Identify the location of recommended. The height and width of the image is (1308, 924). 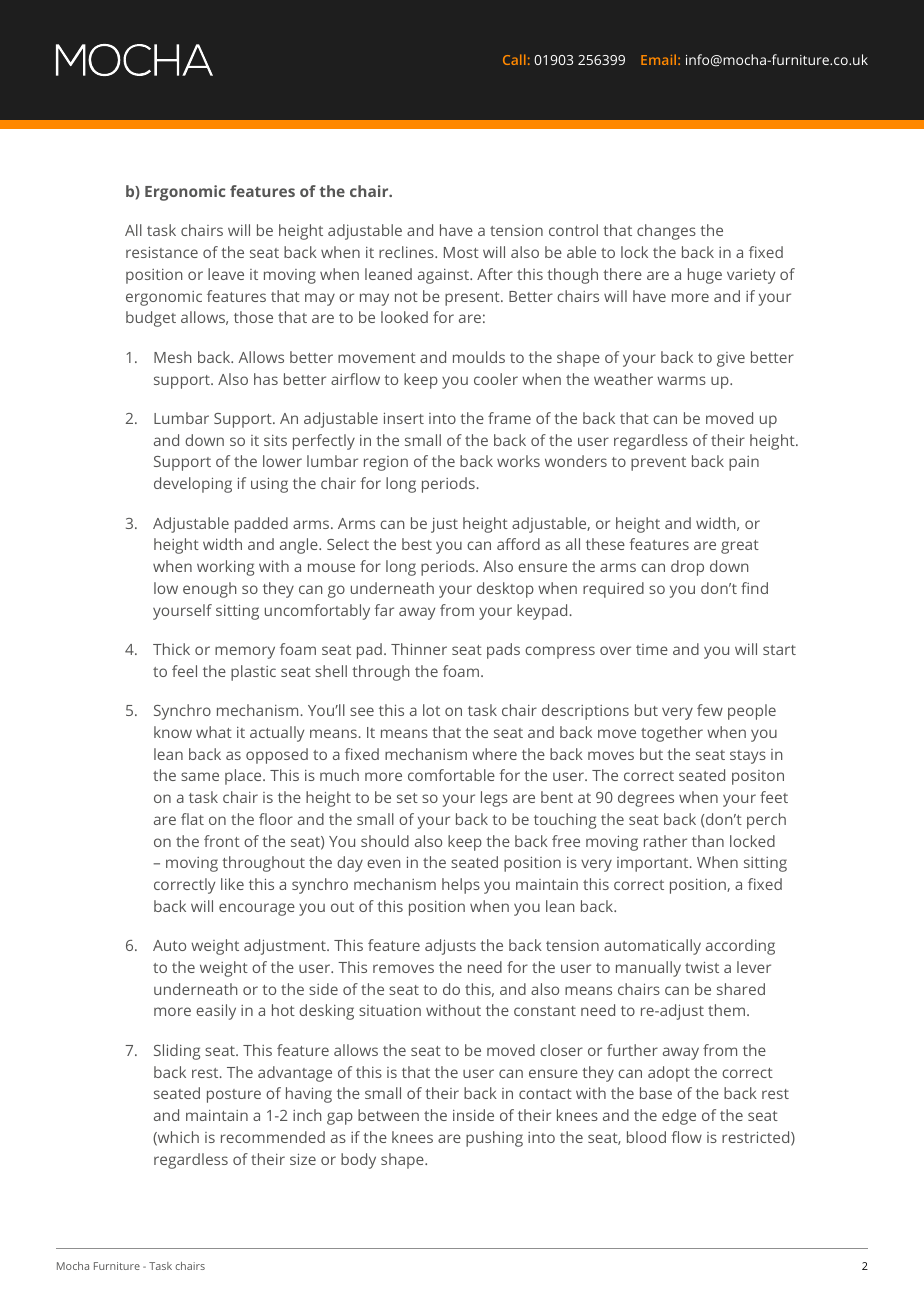
(273, 1137).
